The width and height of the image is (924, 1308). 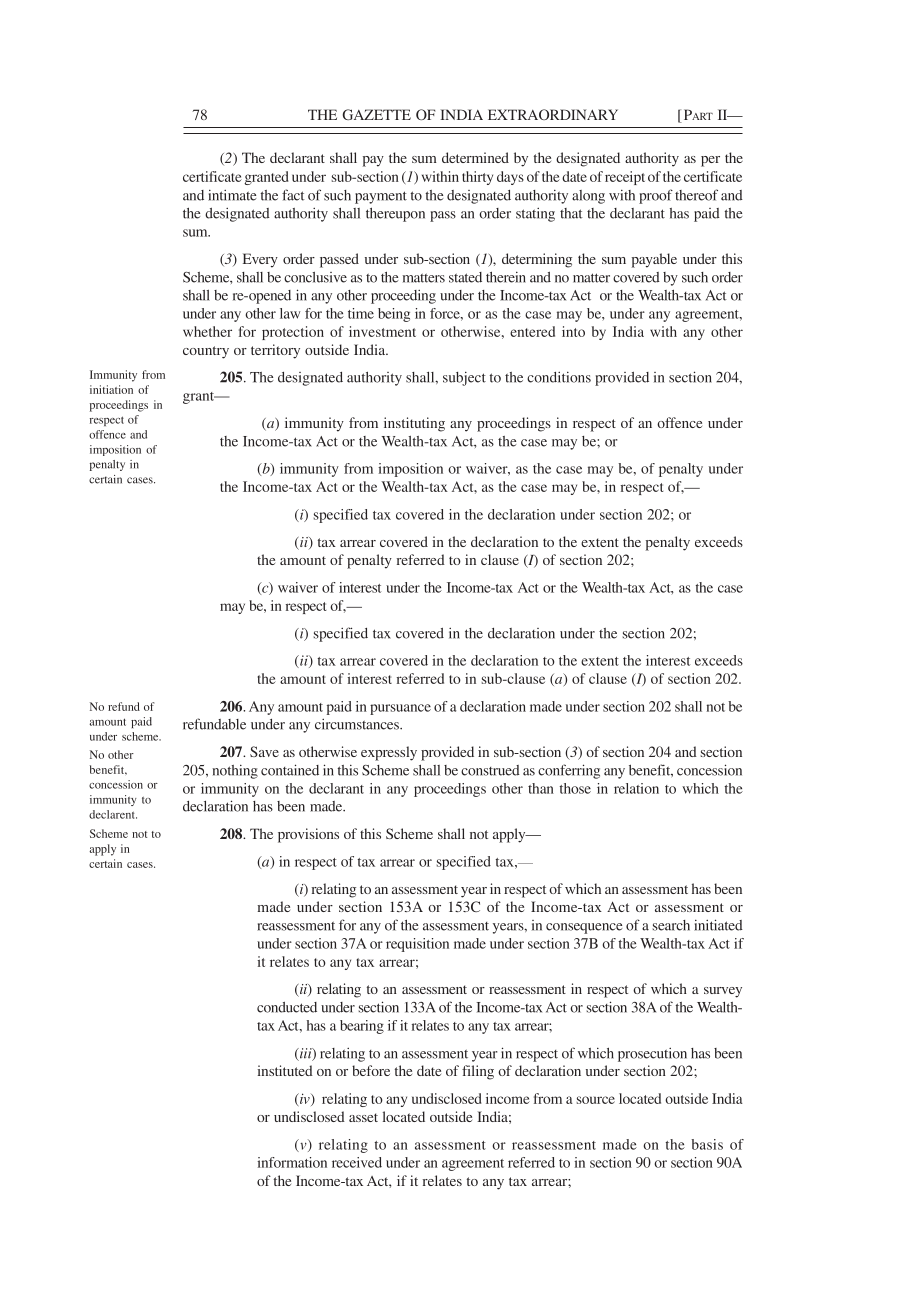 I want to click on asset, so click(x=363, y=1117).
